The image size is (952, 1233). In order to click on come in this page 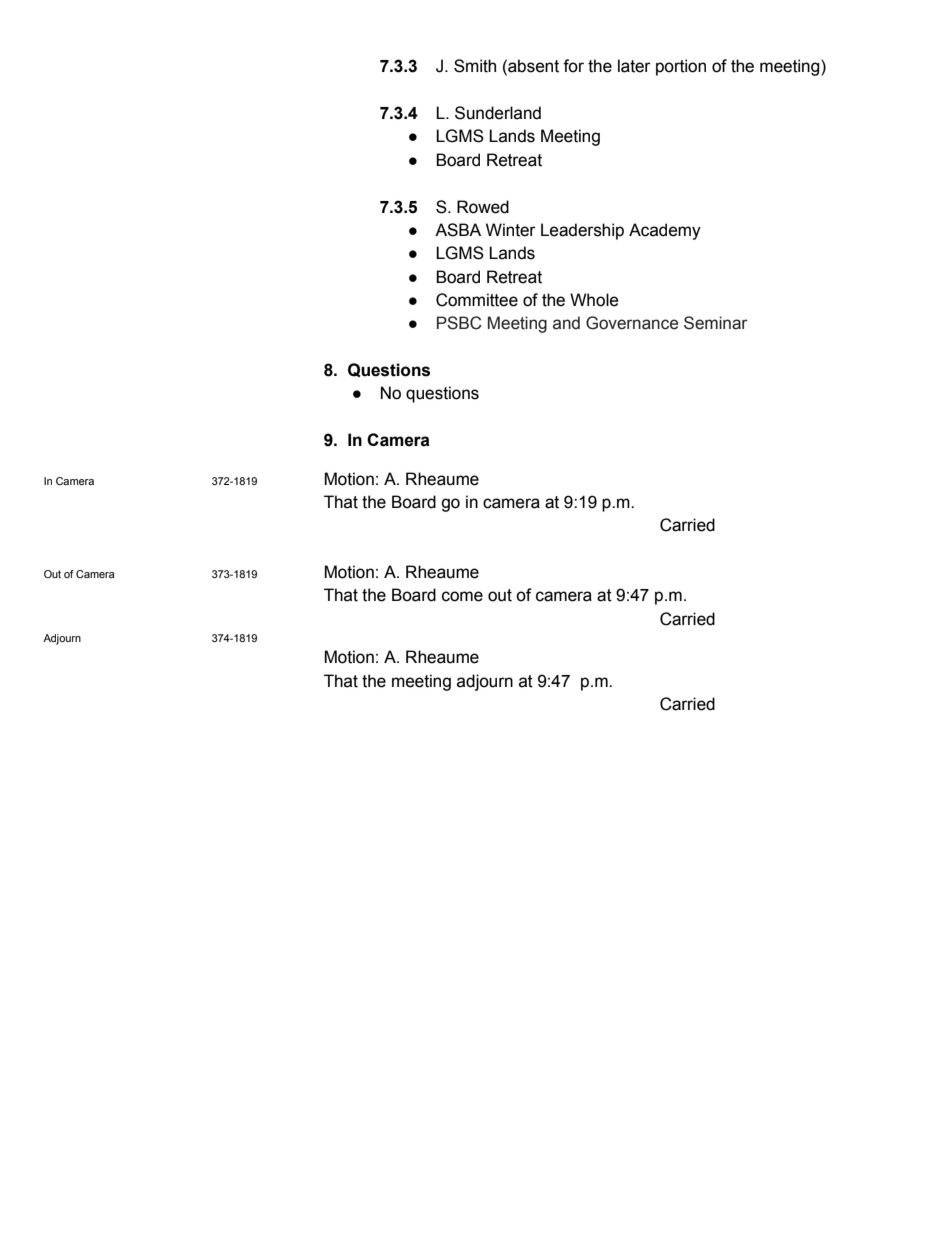, I will do `click(462, 596)`.
